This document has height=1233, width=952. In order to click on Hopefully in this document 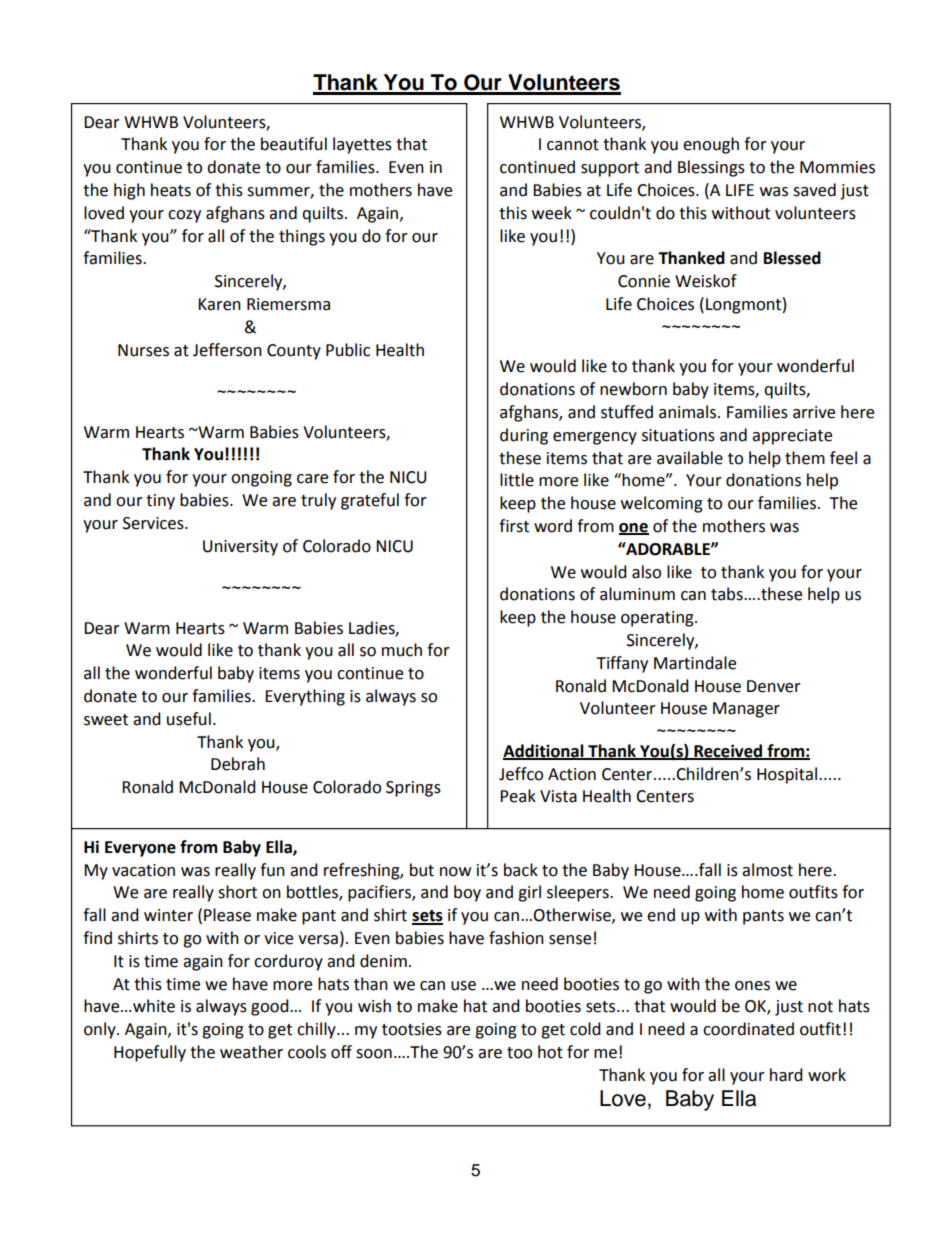, I will do `click(150, 1053)`.
